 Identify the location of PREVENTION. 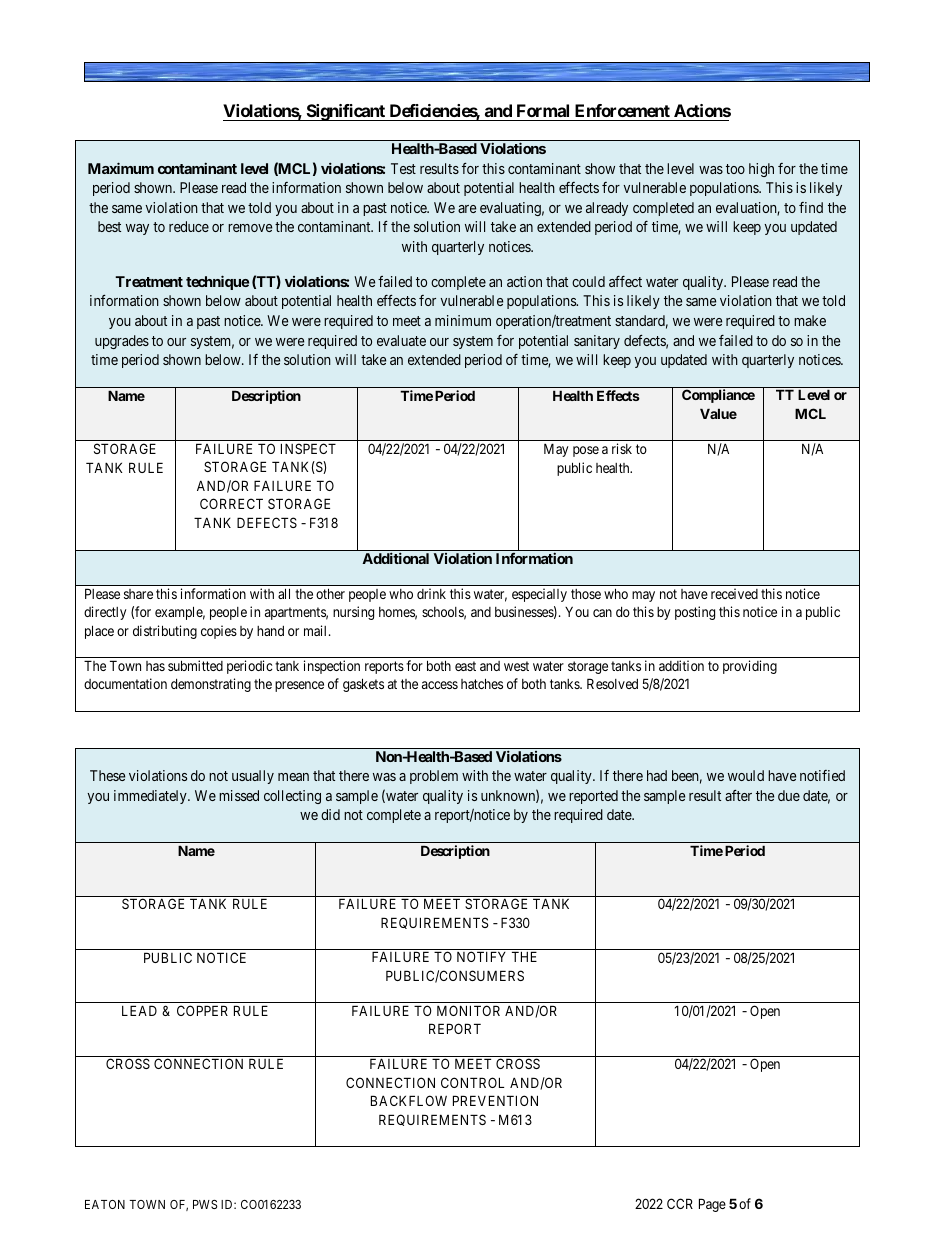
(495, 1100).
